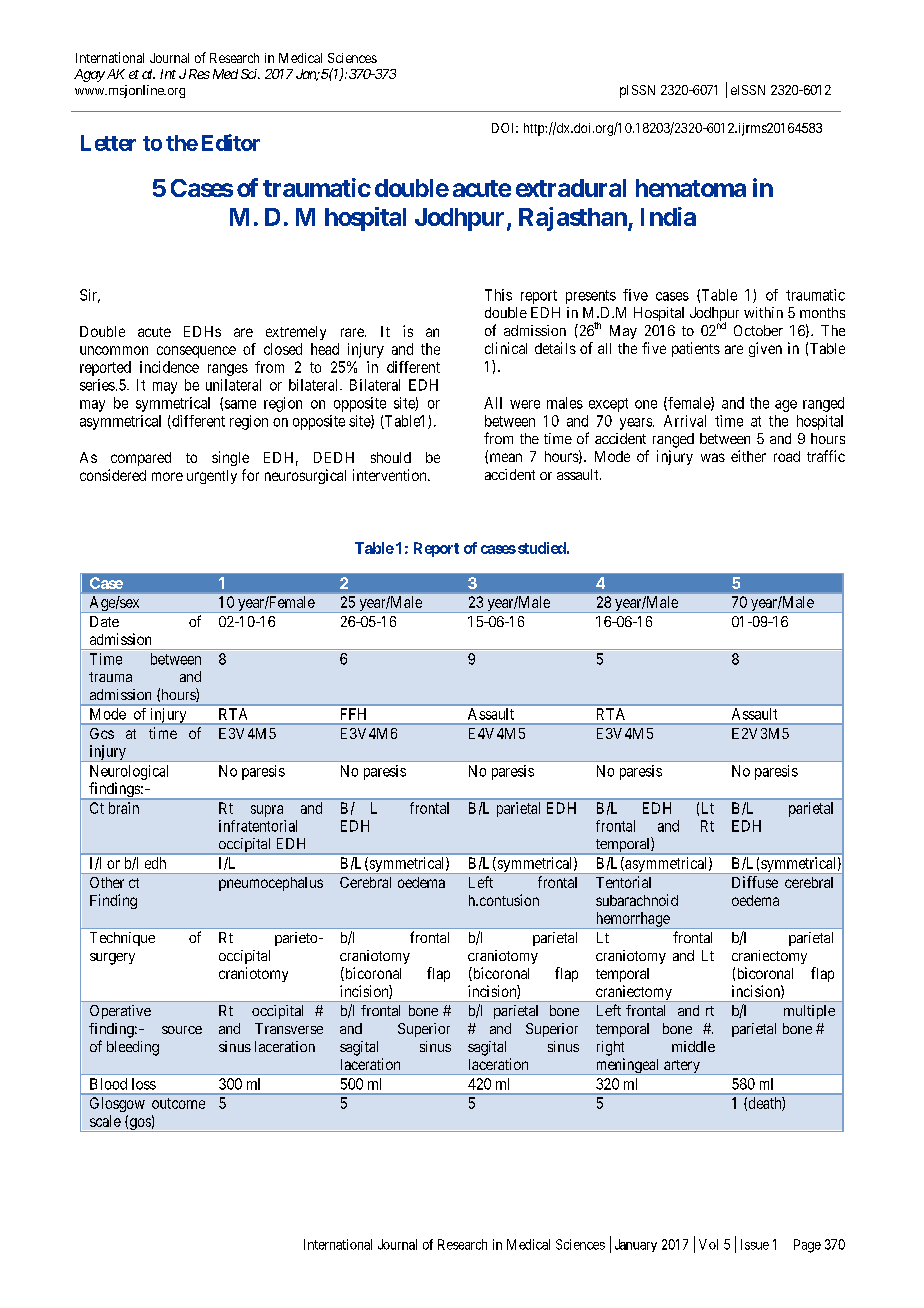  Describe the element at coordinates (755, 882) in the image. I see `Diffuse` at that location.
